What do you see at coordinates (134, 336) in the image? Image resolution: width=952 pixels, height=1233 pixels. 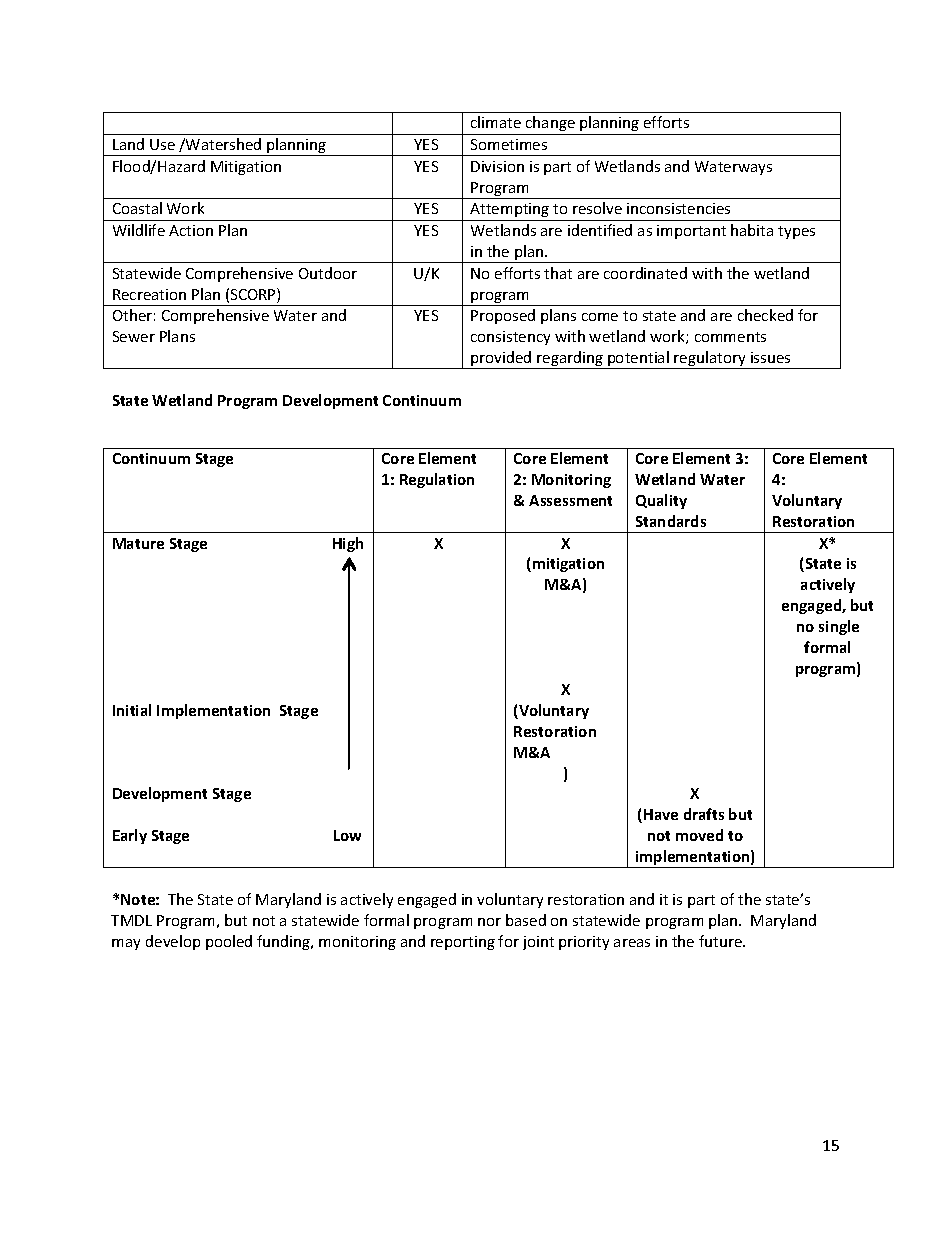 I see `Sewer` at bounding box center [134, 336].
